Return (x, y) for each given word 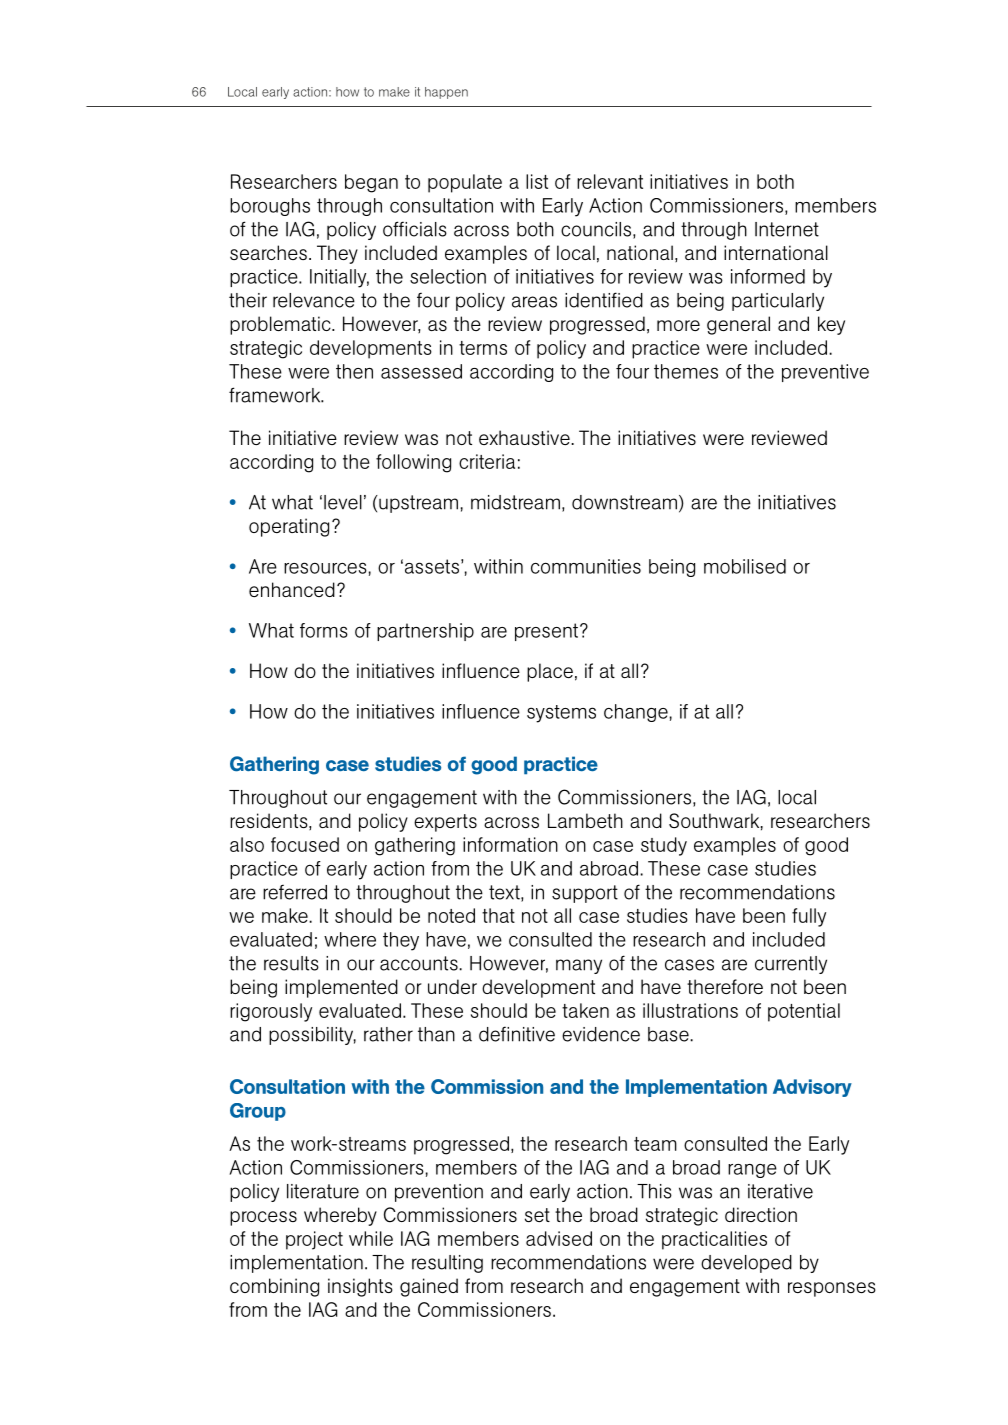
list (537, 181)
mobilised (745, 566)
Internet (787, 229)
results (291, 963)
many (579, 966)
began (371, 183)
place (550, 672)
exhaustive (525, 437)
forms (324, 630)
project (314, 1240)
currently (791, 965)
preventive (825, 373)
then (354, 371)
